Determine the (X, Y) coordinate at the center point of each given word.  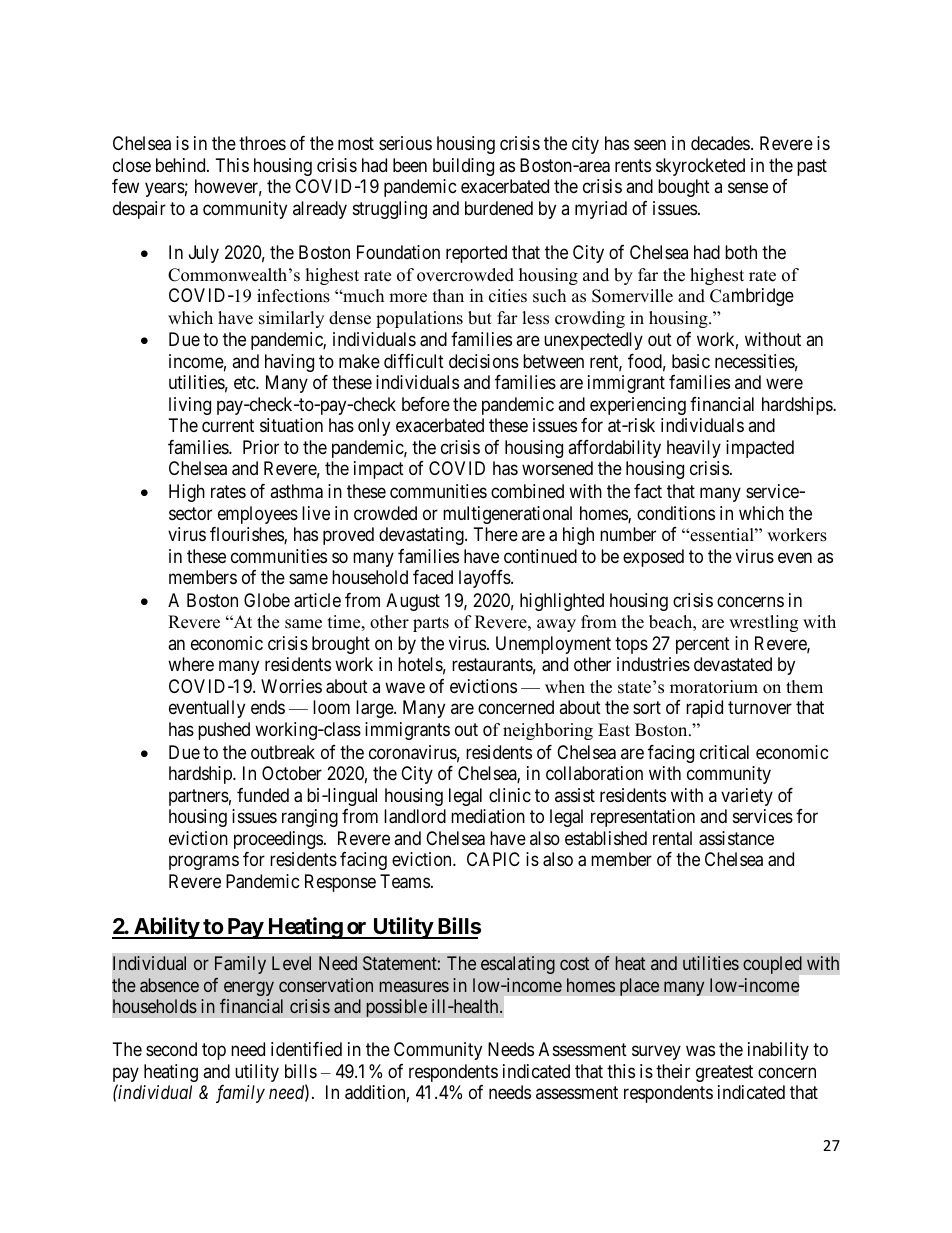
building (463, 167)
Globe (267, 600)
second (171, 1049)
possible (396, 1008)
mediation (488, 816)
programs (204, 863)
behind (182, 165)
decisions (484, 361)
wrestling (763, 623)
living (190, 406)
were (784, 384)
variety (747, 797)
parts (431, 624)
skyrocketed (700, 167)
